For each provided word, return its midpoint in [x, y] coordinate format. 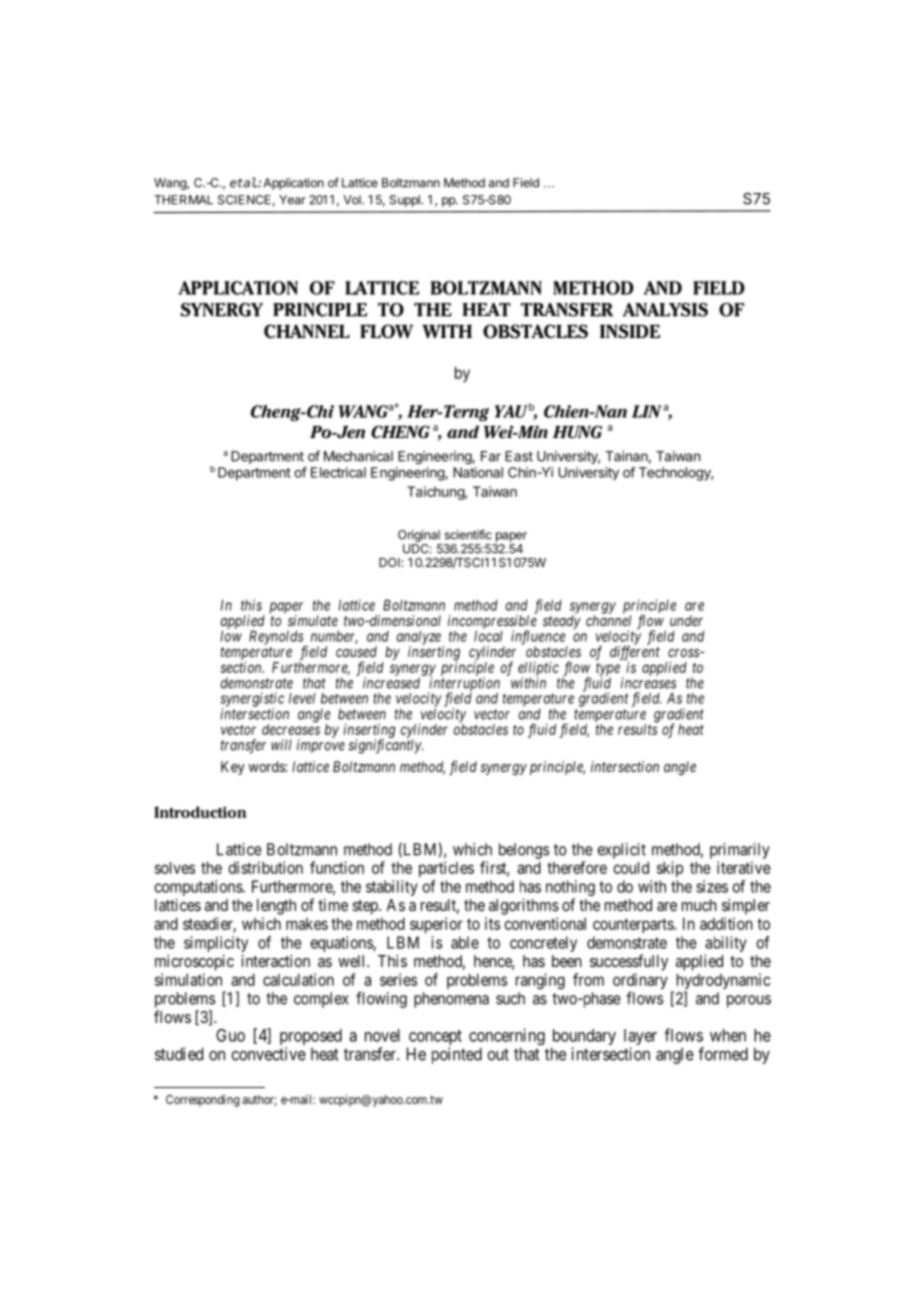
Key [233, 768]
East [519, 456]
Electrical [338, 472]
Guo [230, 1035]
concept [434, 1039]
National [478, 472]
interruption [464, 685]
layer [640, 1038]
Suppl [405, 201]
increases [648, 683]
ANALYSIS [665, 310]
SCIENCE [244, 200]
